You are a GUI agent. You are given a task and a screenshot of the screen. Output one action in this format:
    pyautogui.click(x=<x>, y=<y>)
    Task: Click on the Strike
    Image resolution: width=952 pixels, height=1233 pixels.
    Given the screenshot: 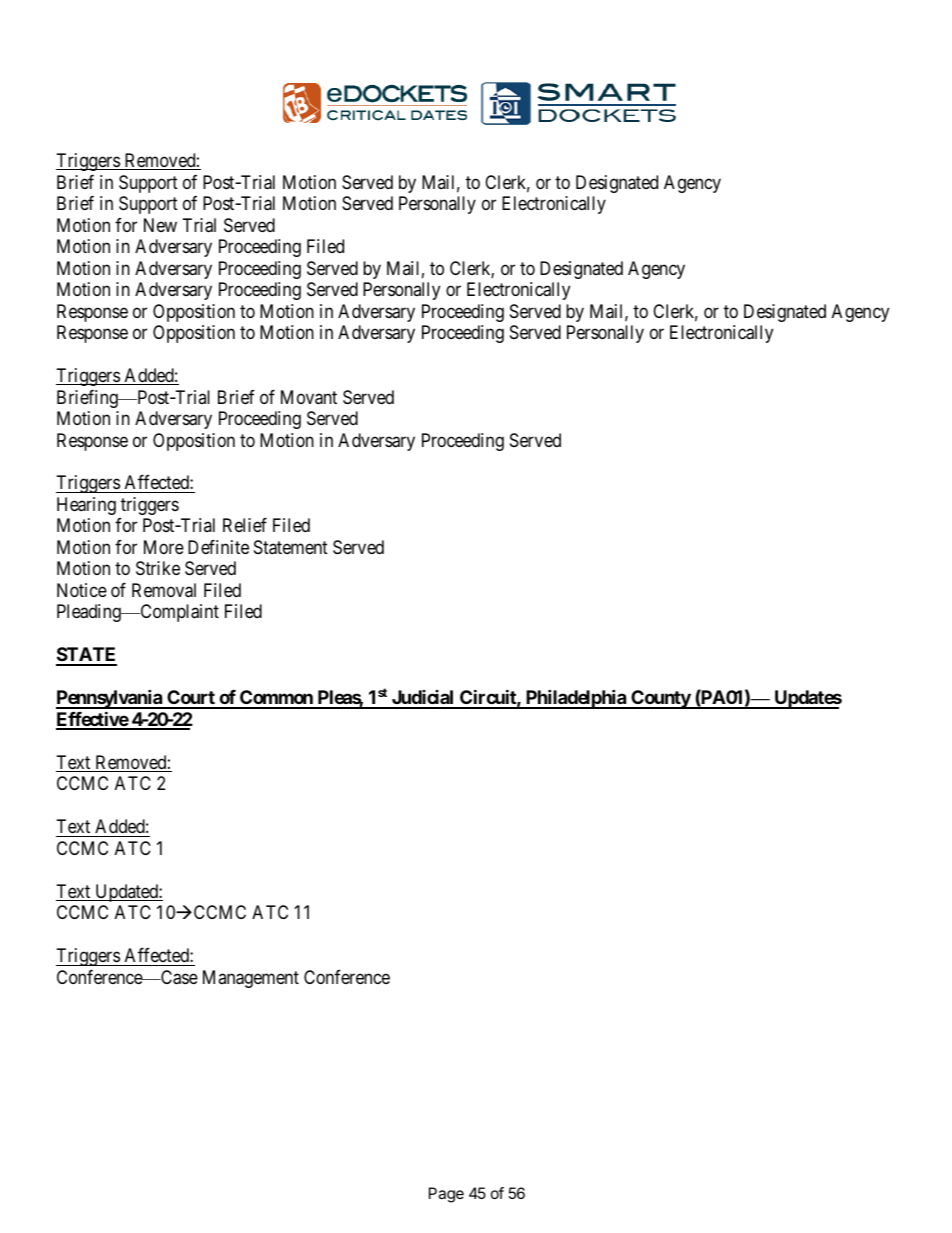 What is the action you would take?
    pyautogui.click(x=158, y=568)
